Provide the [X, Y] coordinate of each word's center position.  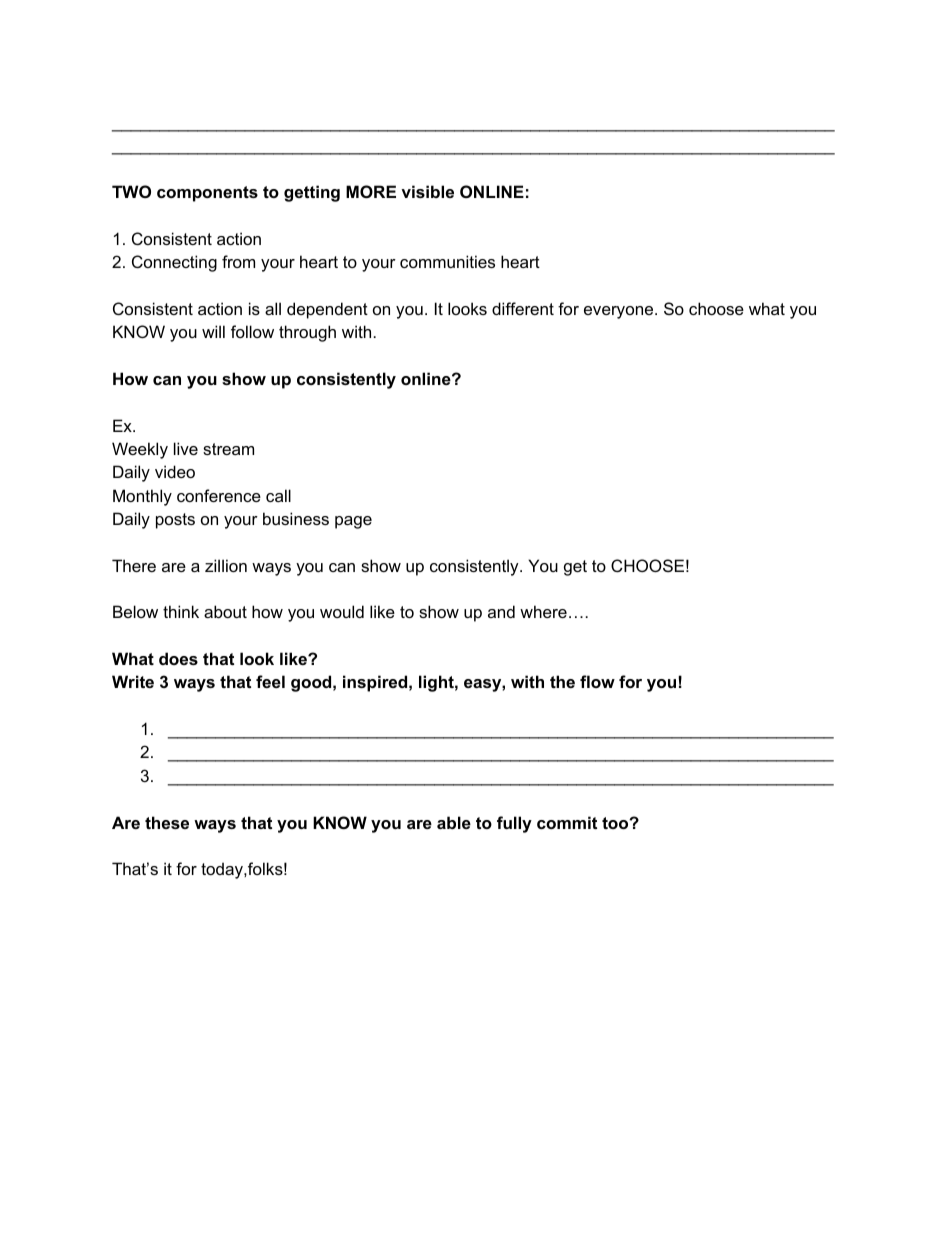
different [523, 308]
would [342, 611]
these [167, 822]
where [543, 611]
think [181, 611]
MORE [371, 191]
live [186, 448]
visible [427, 191]
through [307, 333]
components [207, 194]
